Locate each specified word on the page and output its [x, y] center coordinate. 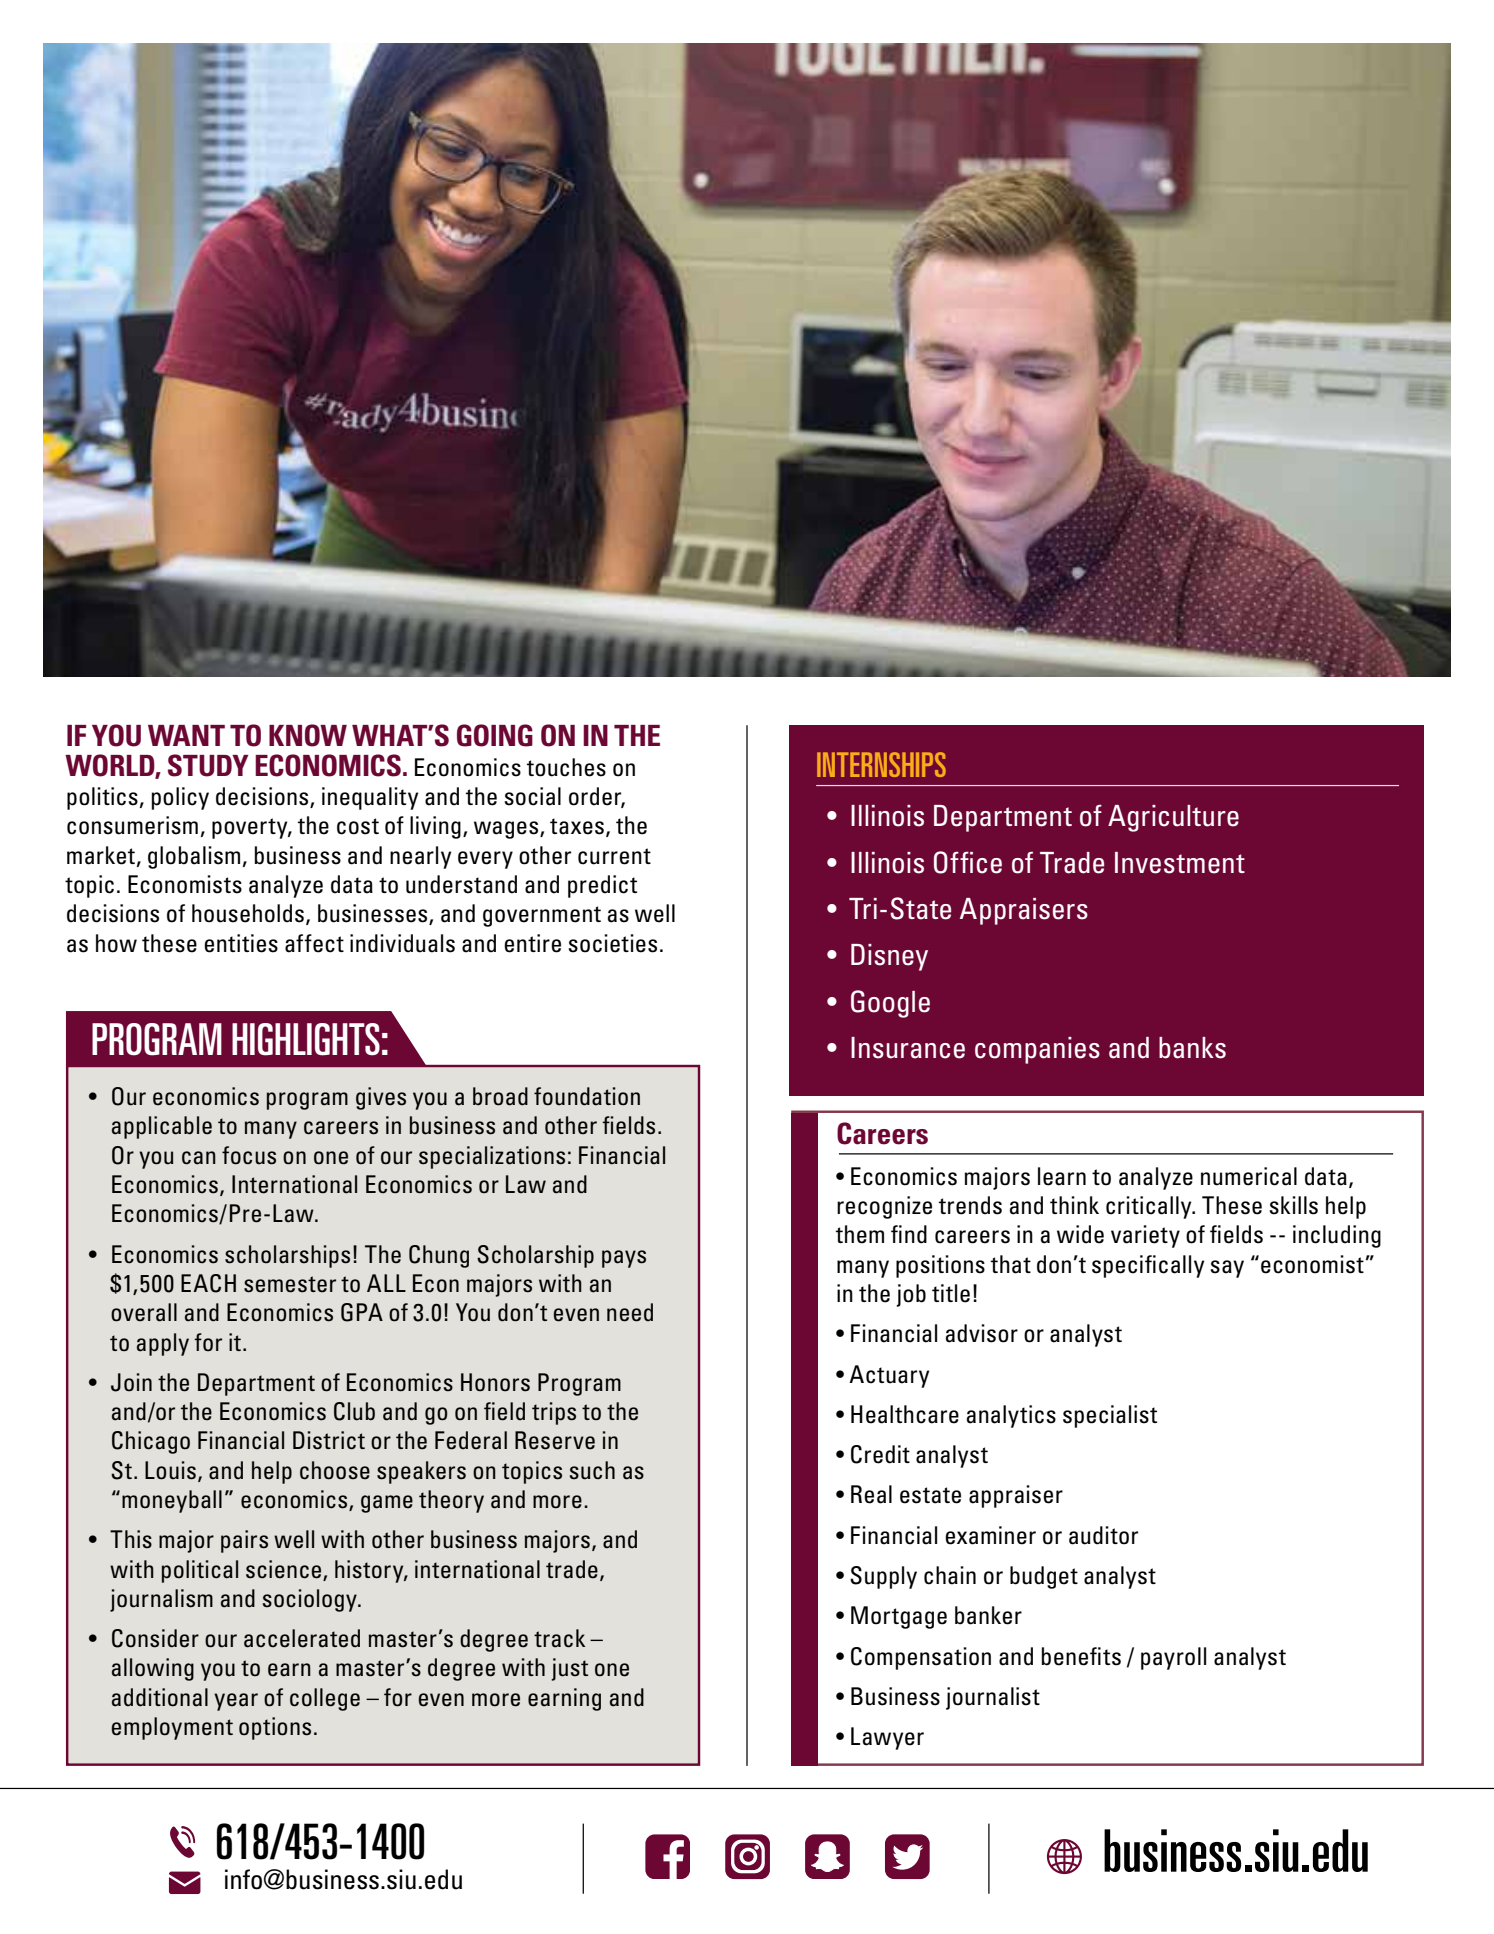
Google [890, 1004]
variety [1145, 1236]
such [592, 1470]
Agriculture [1173, 818]
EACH [208, 1283]
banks [1192, 1048]
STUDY [208, 765]
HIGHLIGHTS [306, 1039]
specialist [1110, 1416]
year [236, 1702]
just [569, 1669]
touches [566, 767]
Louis [170, 1470]
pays [624, 1259]
